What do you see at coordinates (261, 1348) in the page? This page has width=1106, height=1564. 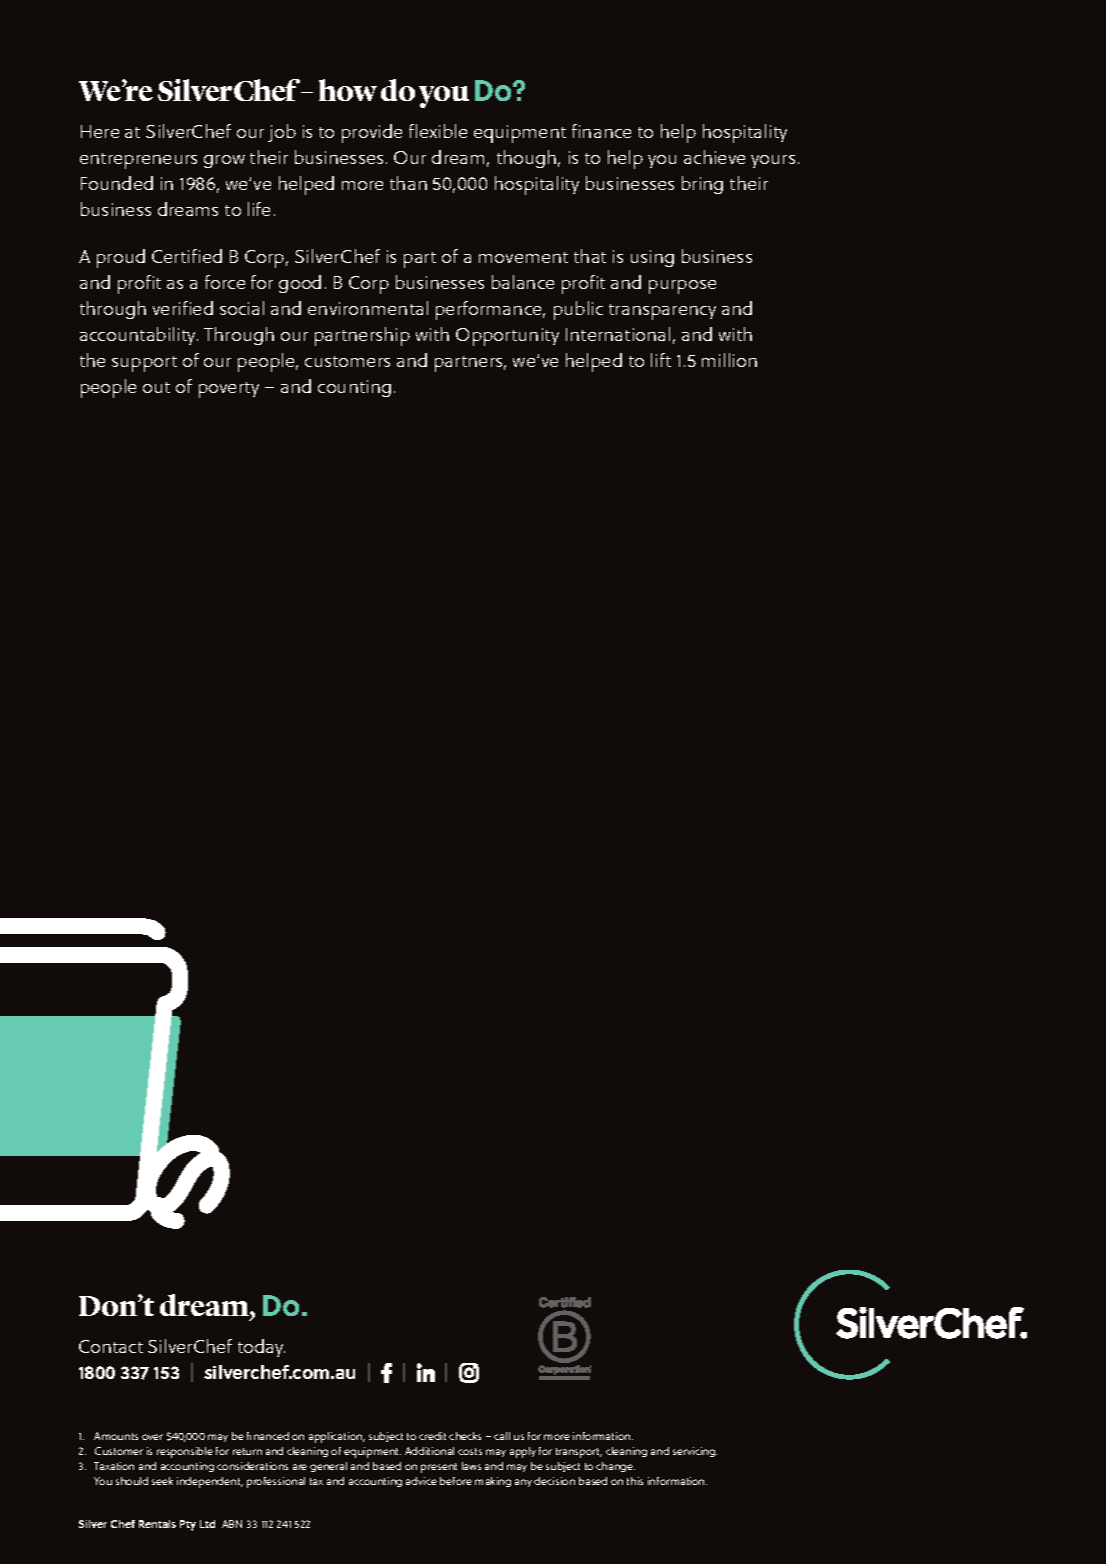 I see `today` at bounding box center [261, 1348].
